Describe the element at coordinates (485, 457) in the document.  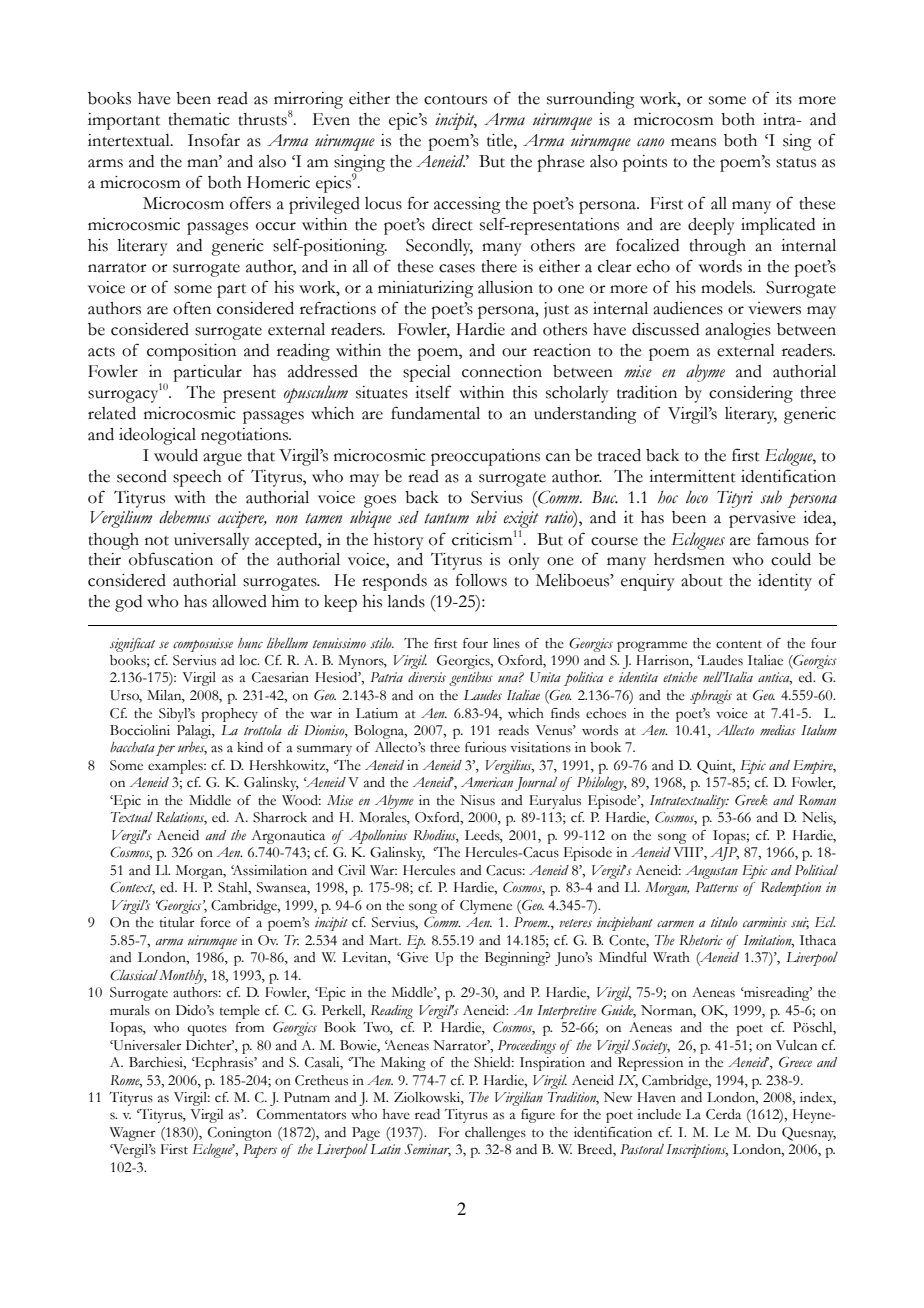
I see `preoccupations` at that location.
